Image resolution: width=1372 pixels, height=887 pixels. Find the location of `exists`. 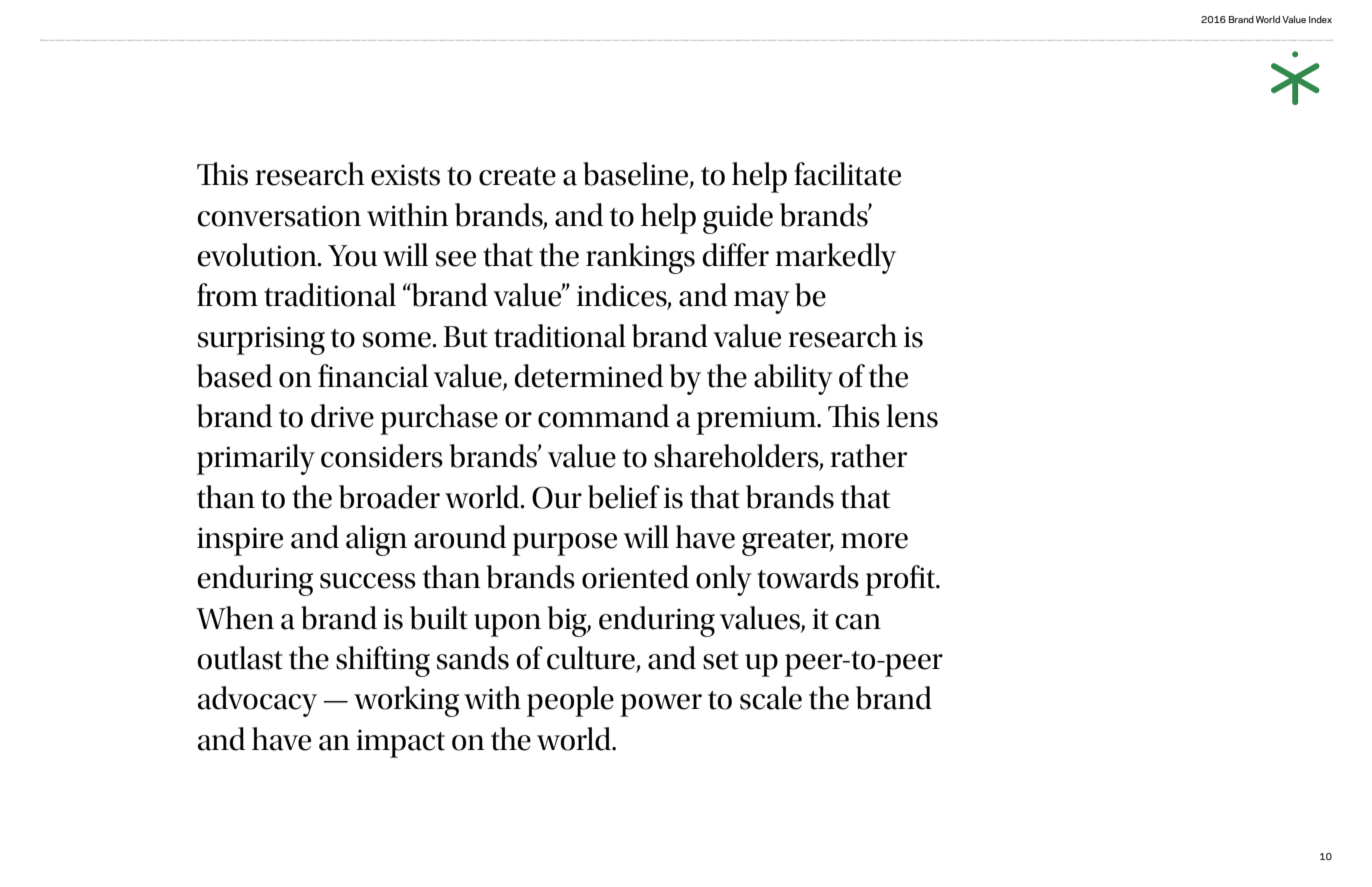

exists is located at coordinates (405, 175).
